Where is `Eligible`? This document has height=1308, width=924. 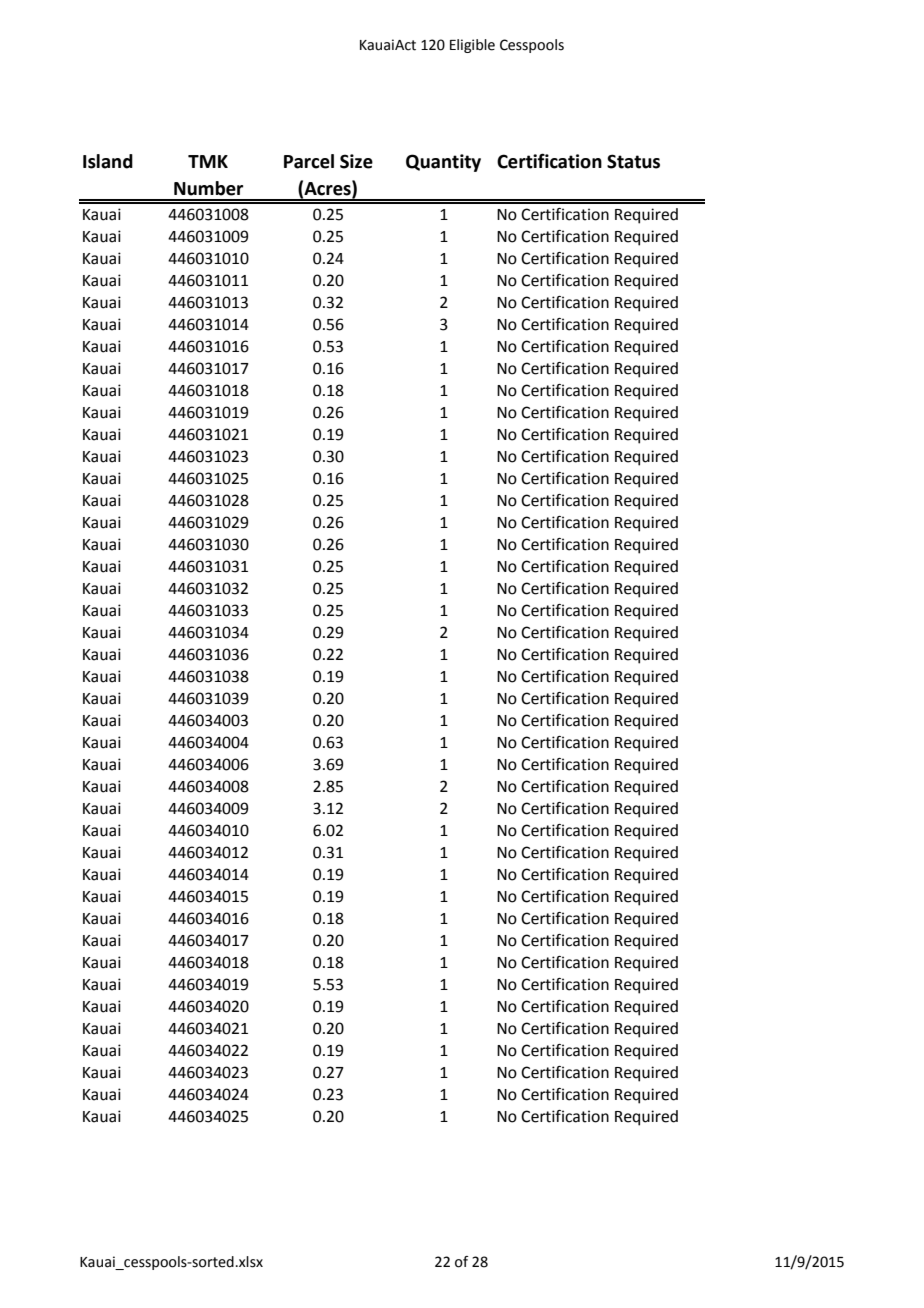
Eligible is located at coordinates (472, 46).
